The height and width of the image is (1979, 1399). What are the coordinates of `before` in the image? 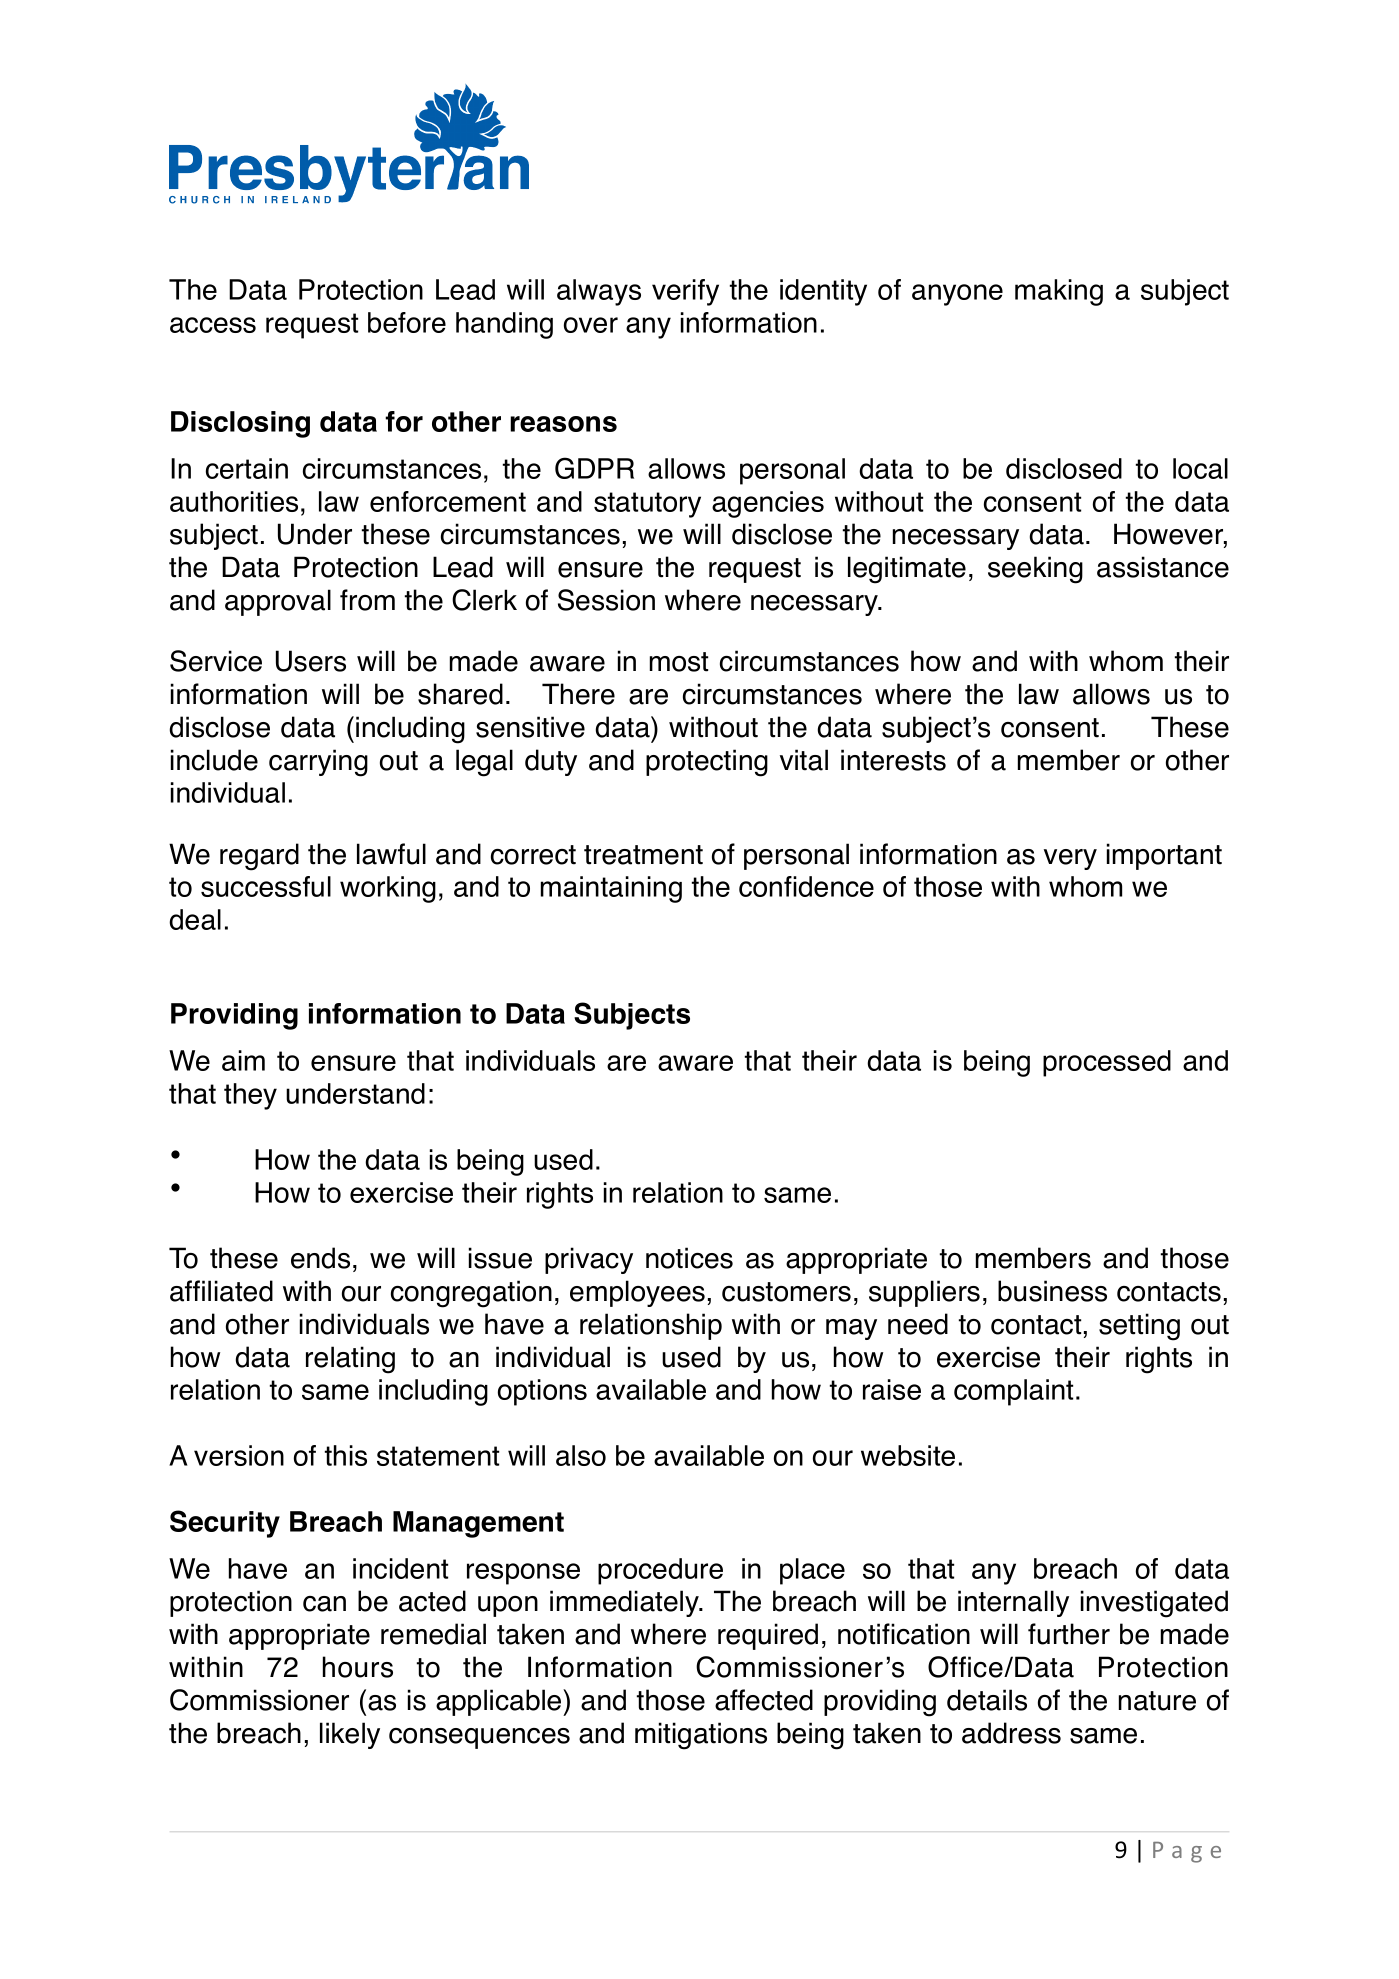 It's located at (407, 322).
